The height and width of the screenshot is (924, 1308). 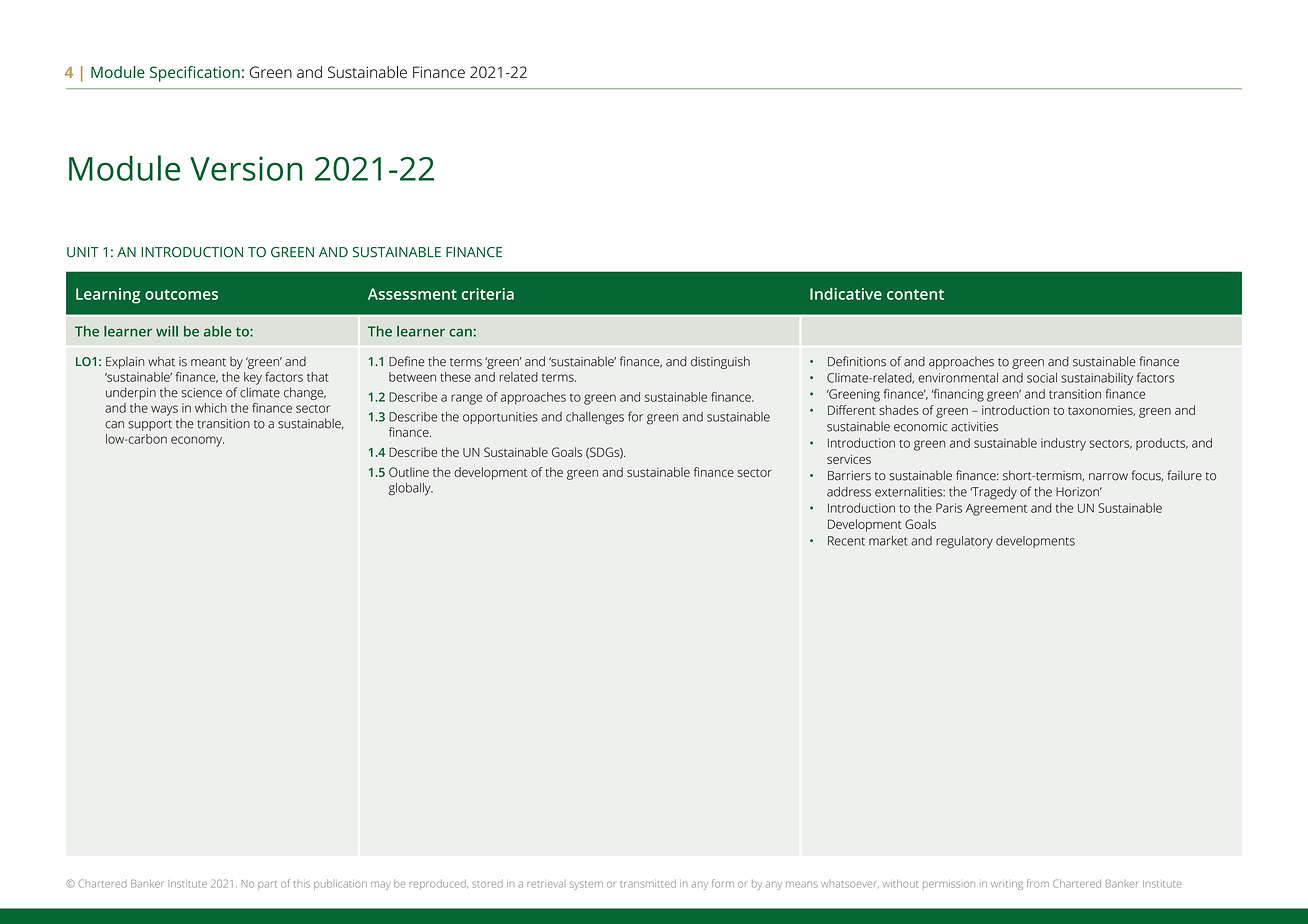 What do you see at coordinates (246, 168) in the screenshot?
I see `Version` at bounding box center [246, 168].
